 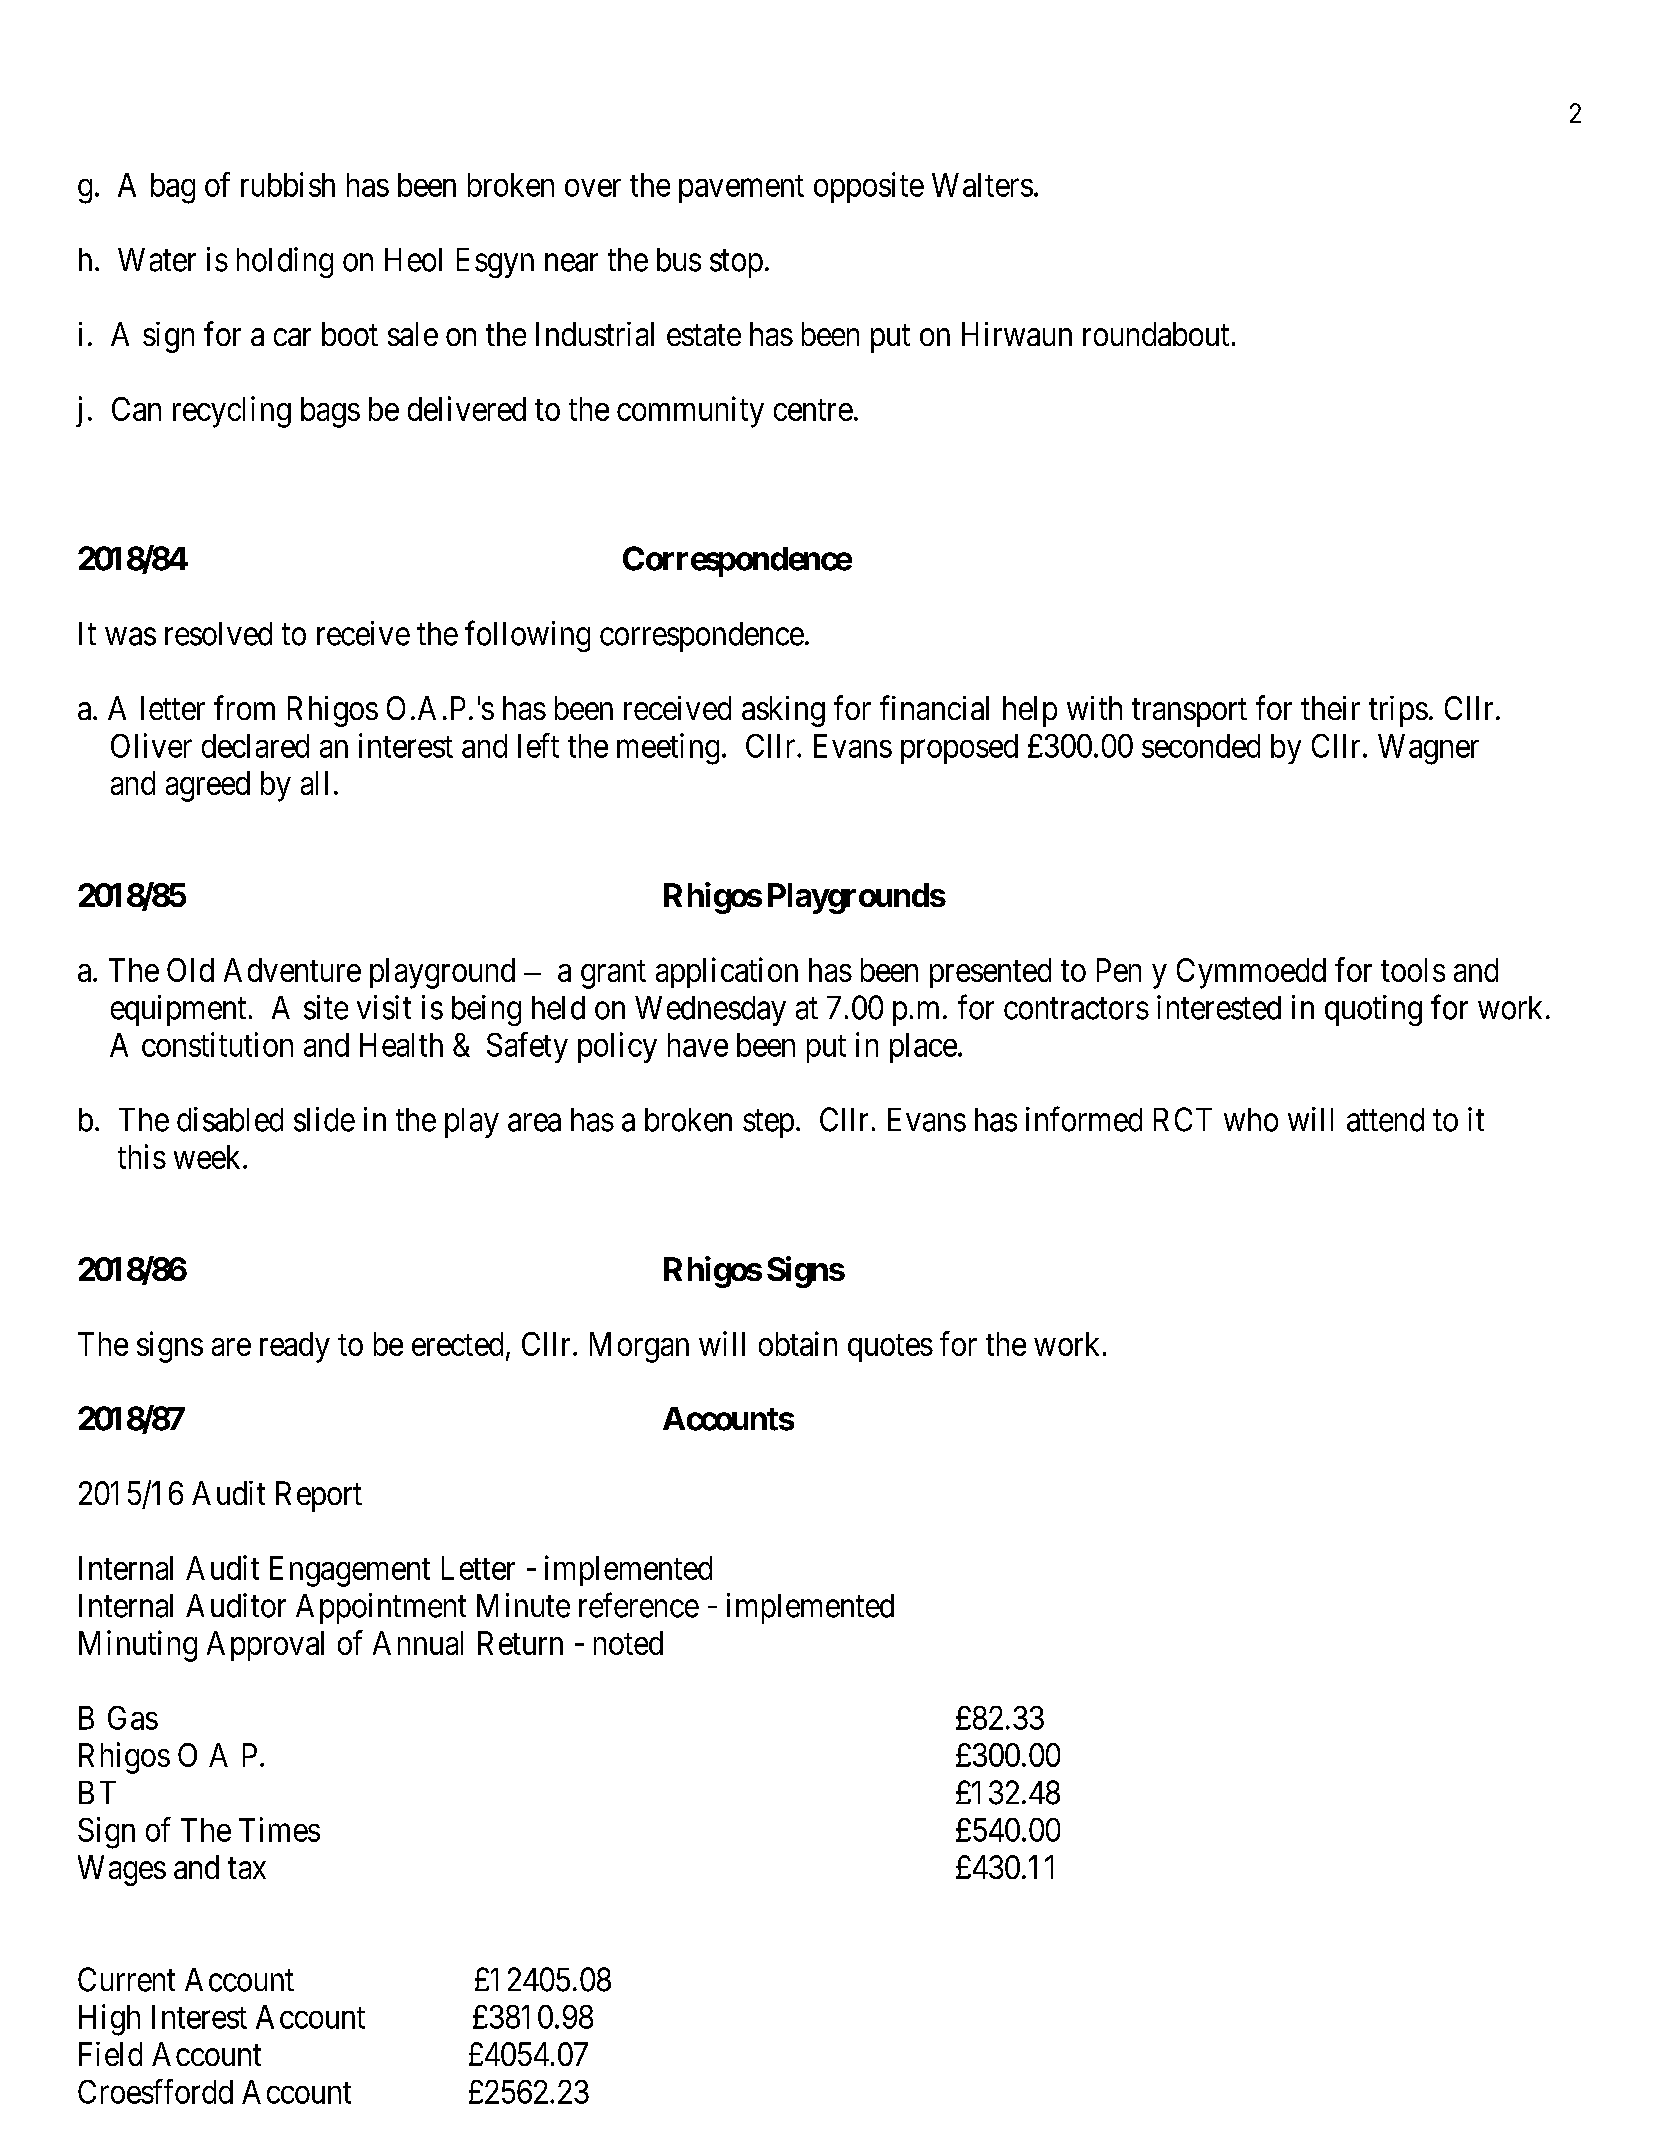 I want to click on Engagement, so click(x=350, y=1571).
